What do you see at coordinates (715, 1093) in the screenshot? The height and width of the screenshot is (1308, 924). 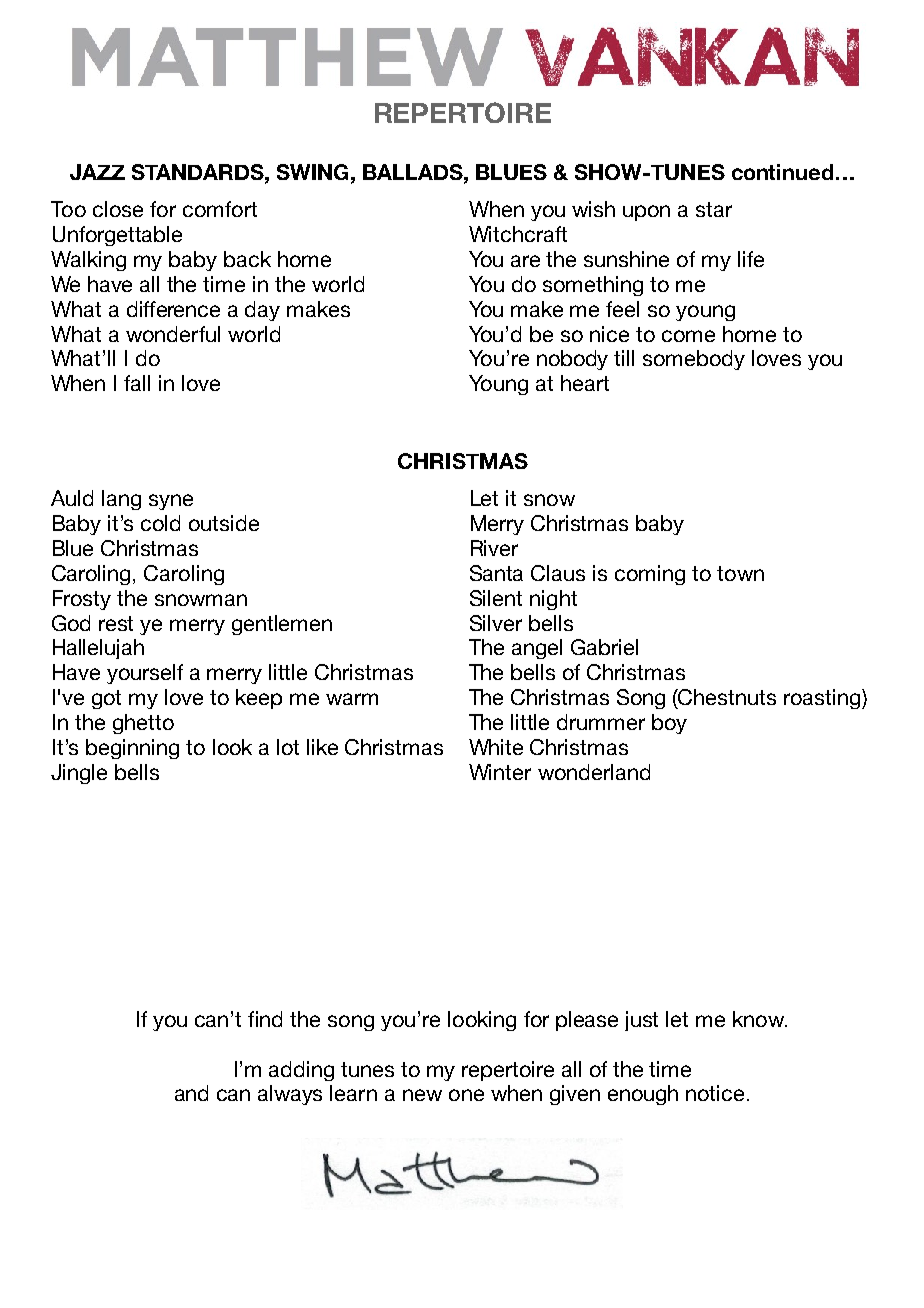 I see `notice` at bounding box center [715, 1093].
